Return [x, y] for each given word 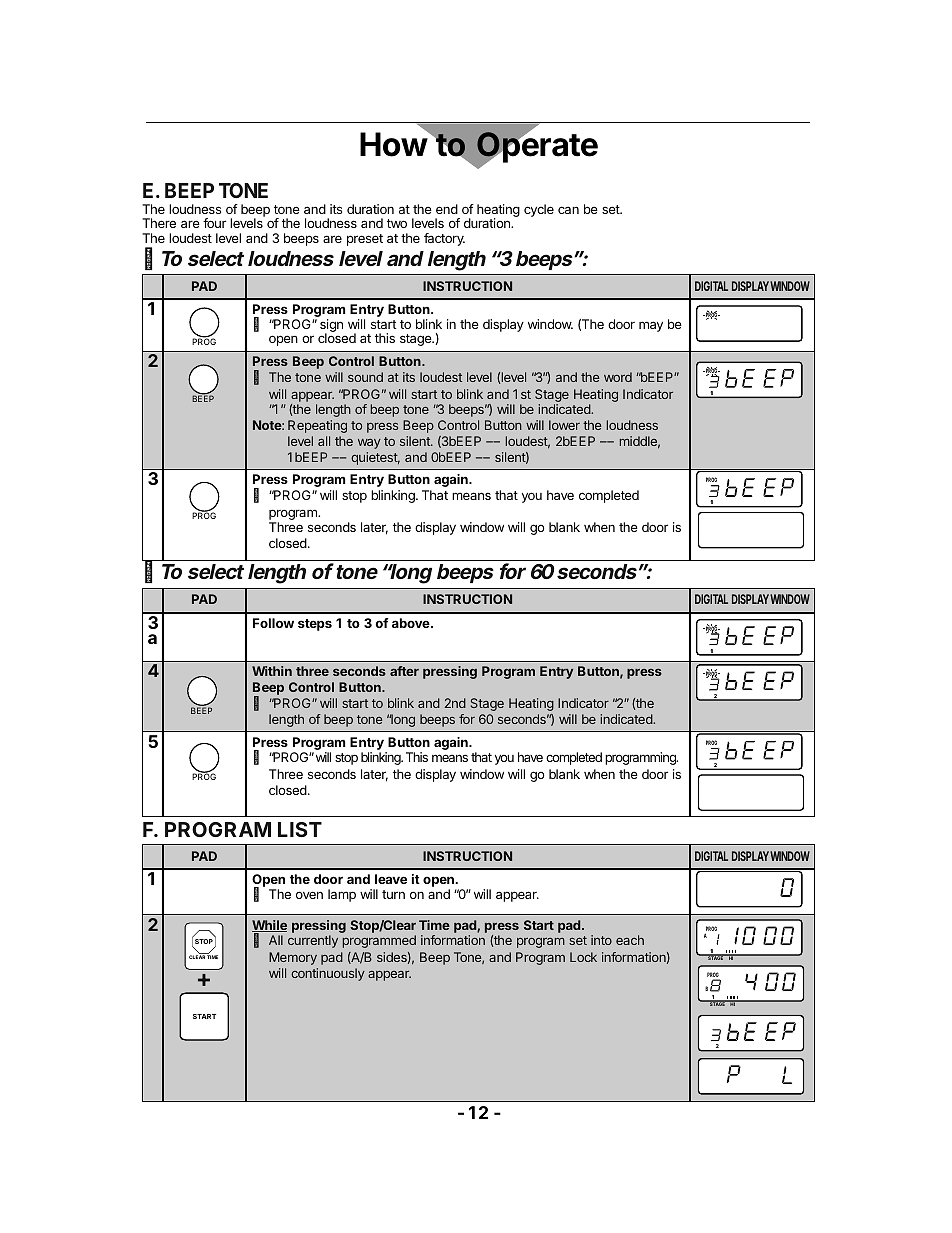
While [269, 926]
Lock [583, 957]
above [412, 623]
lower [564, 425]
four [214, 223]
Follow [273, 623]
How [394, 144]
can [568, 210]
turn [393, 894]
